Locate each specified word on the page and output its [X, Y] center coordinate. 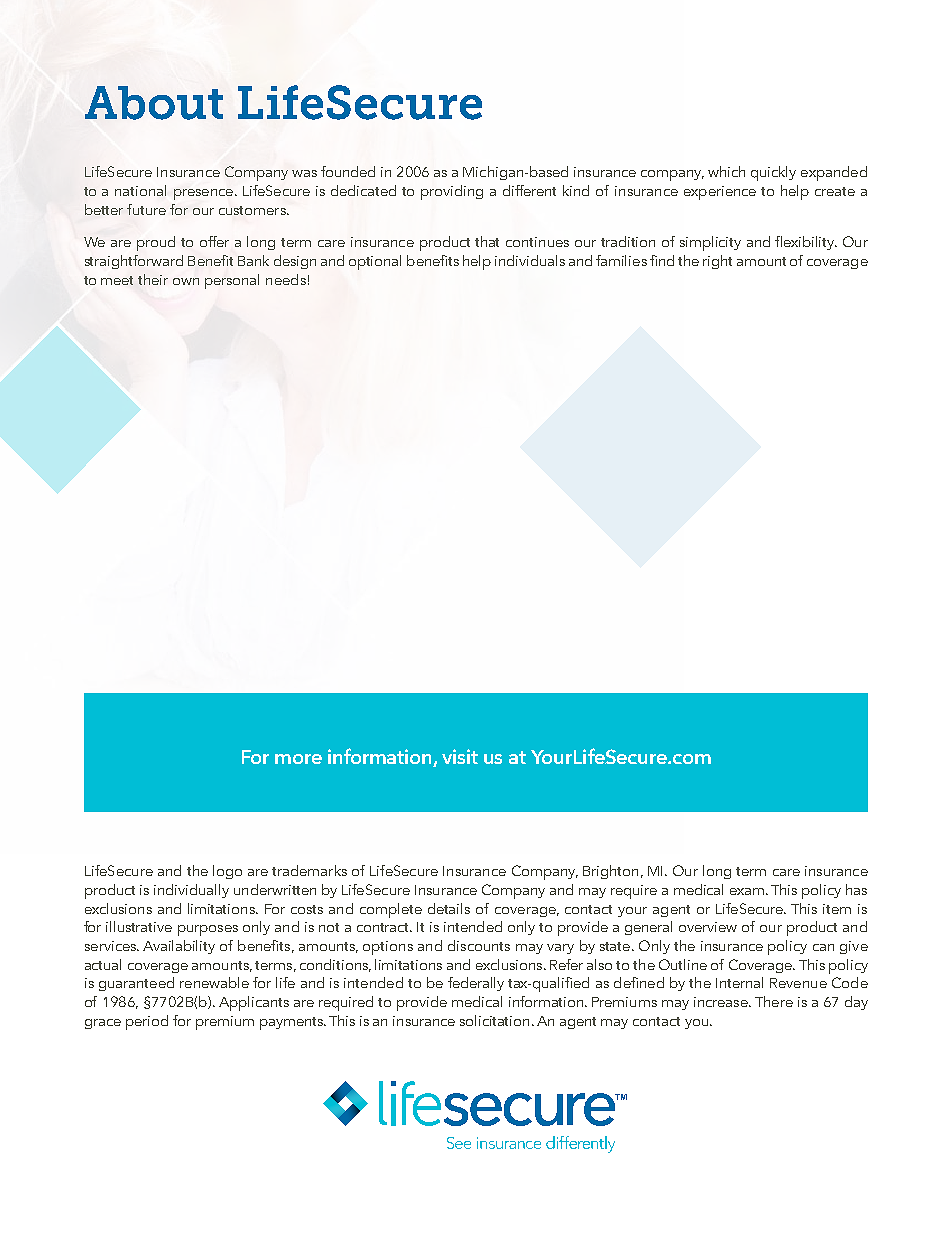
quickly [773, 173]
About [154, 103]
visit [460, 756]
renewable [214, 982]
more [298, 759]
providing [452, 192]
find [662, 260]
